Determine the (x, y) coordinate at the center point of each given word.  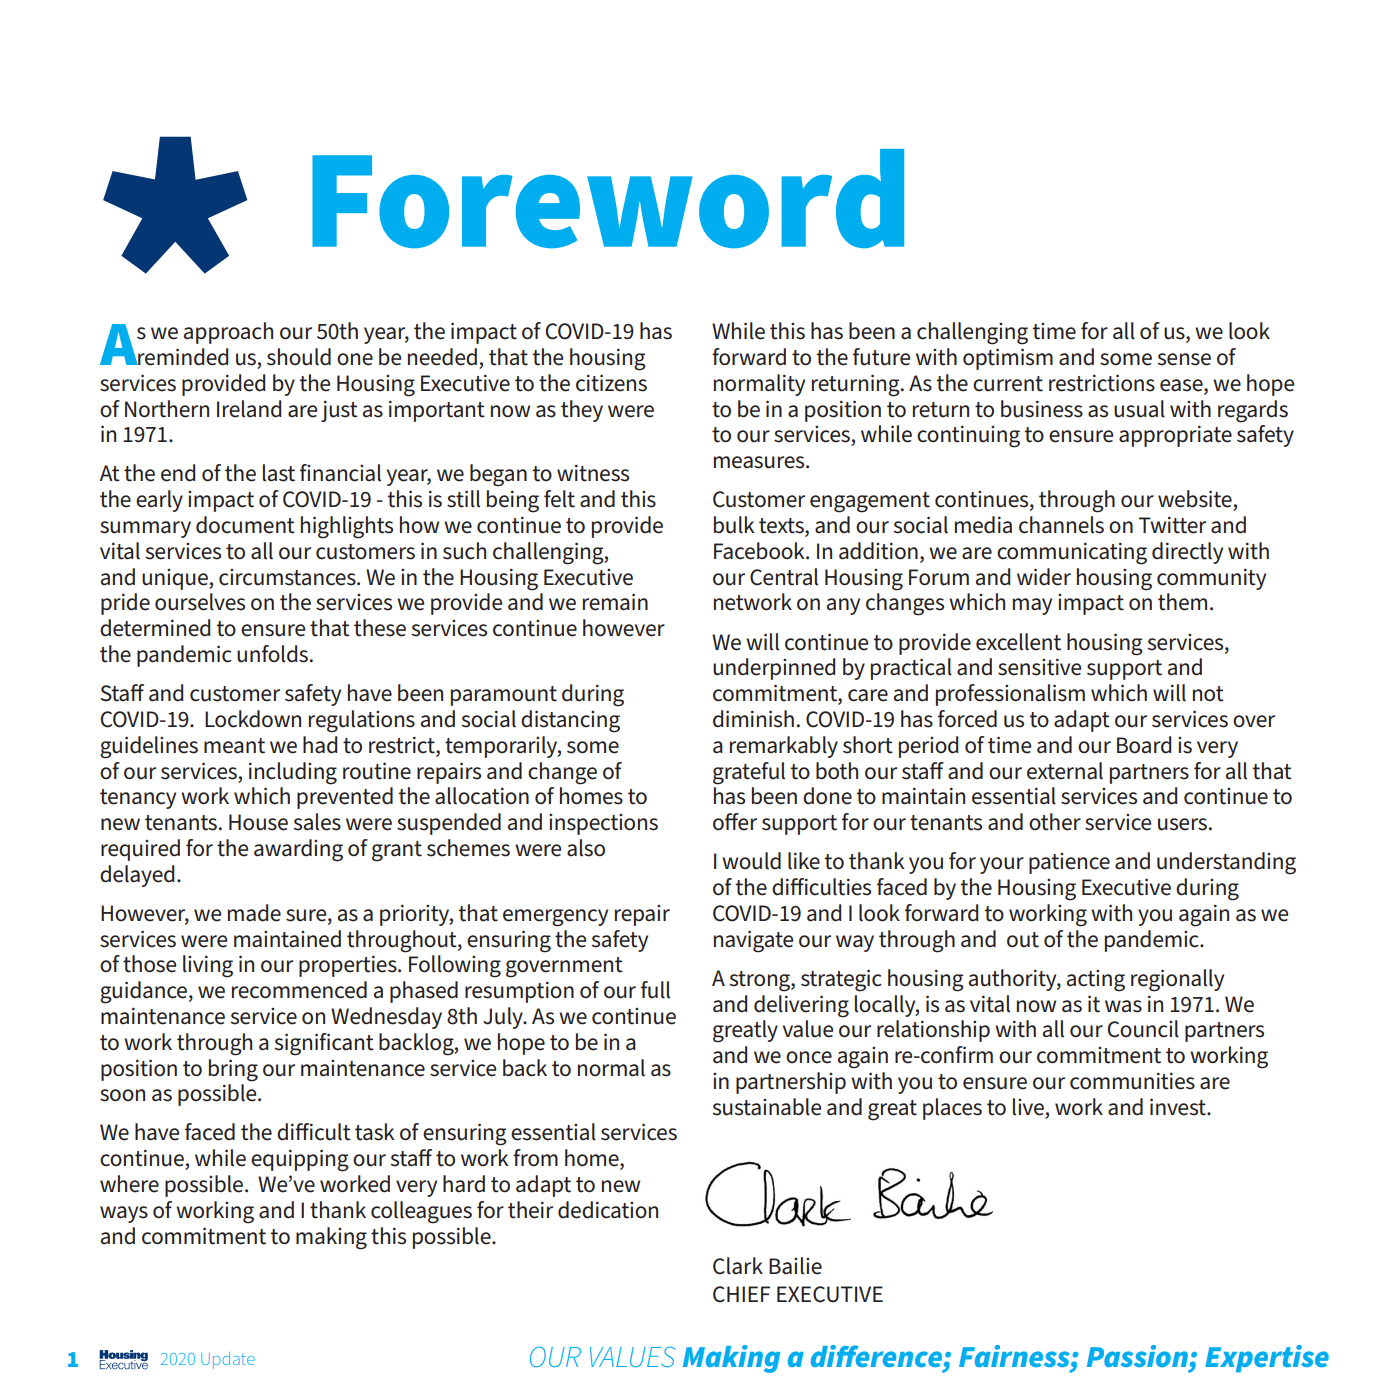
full (655, 990)
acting (1096, 981)
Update (228, 1360)
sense (1184, 359)
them (1182, 602)
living (208, 966)
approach (228, 333)
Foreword (608, 198)
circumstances (288, 577)
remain (615, 602)
